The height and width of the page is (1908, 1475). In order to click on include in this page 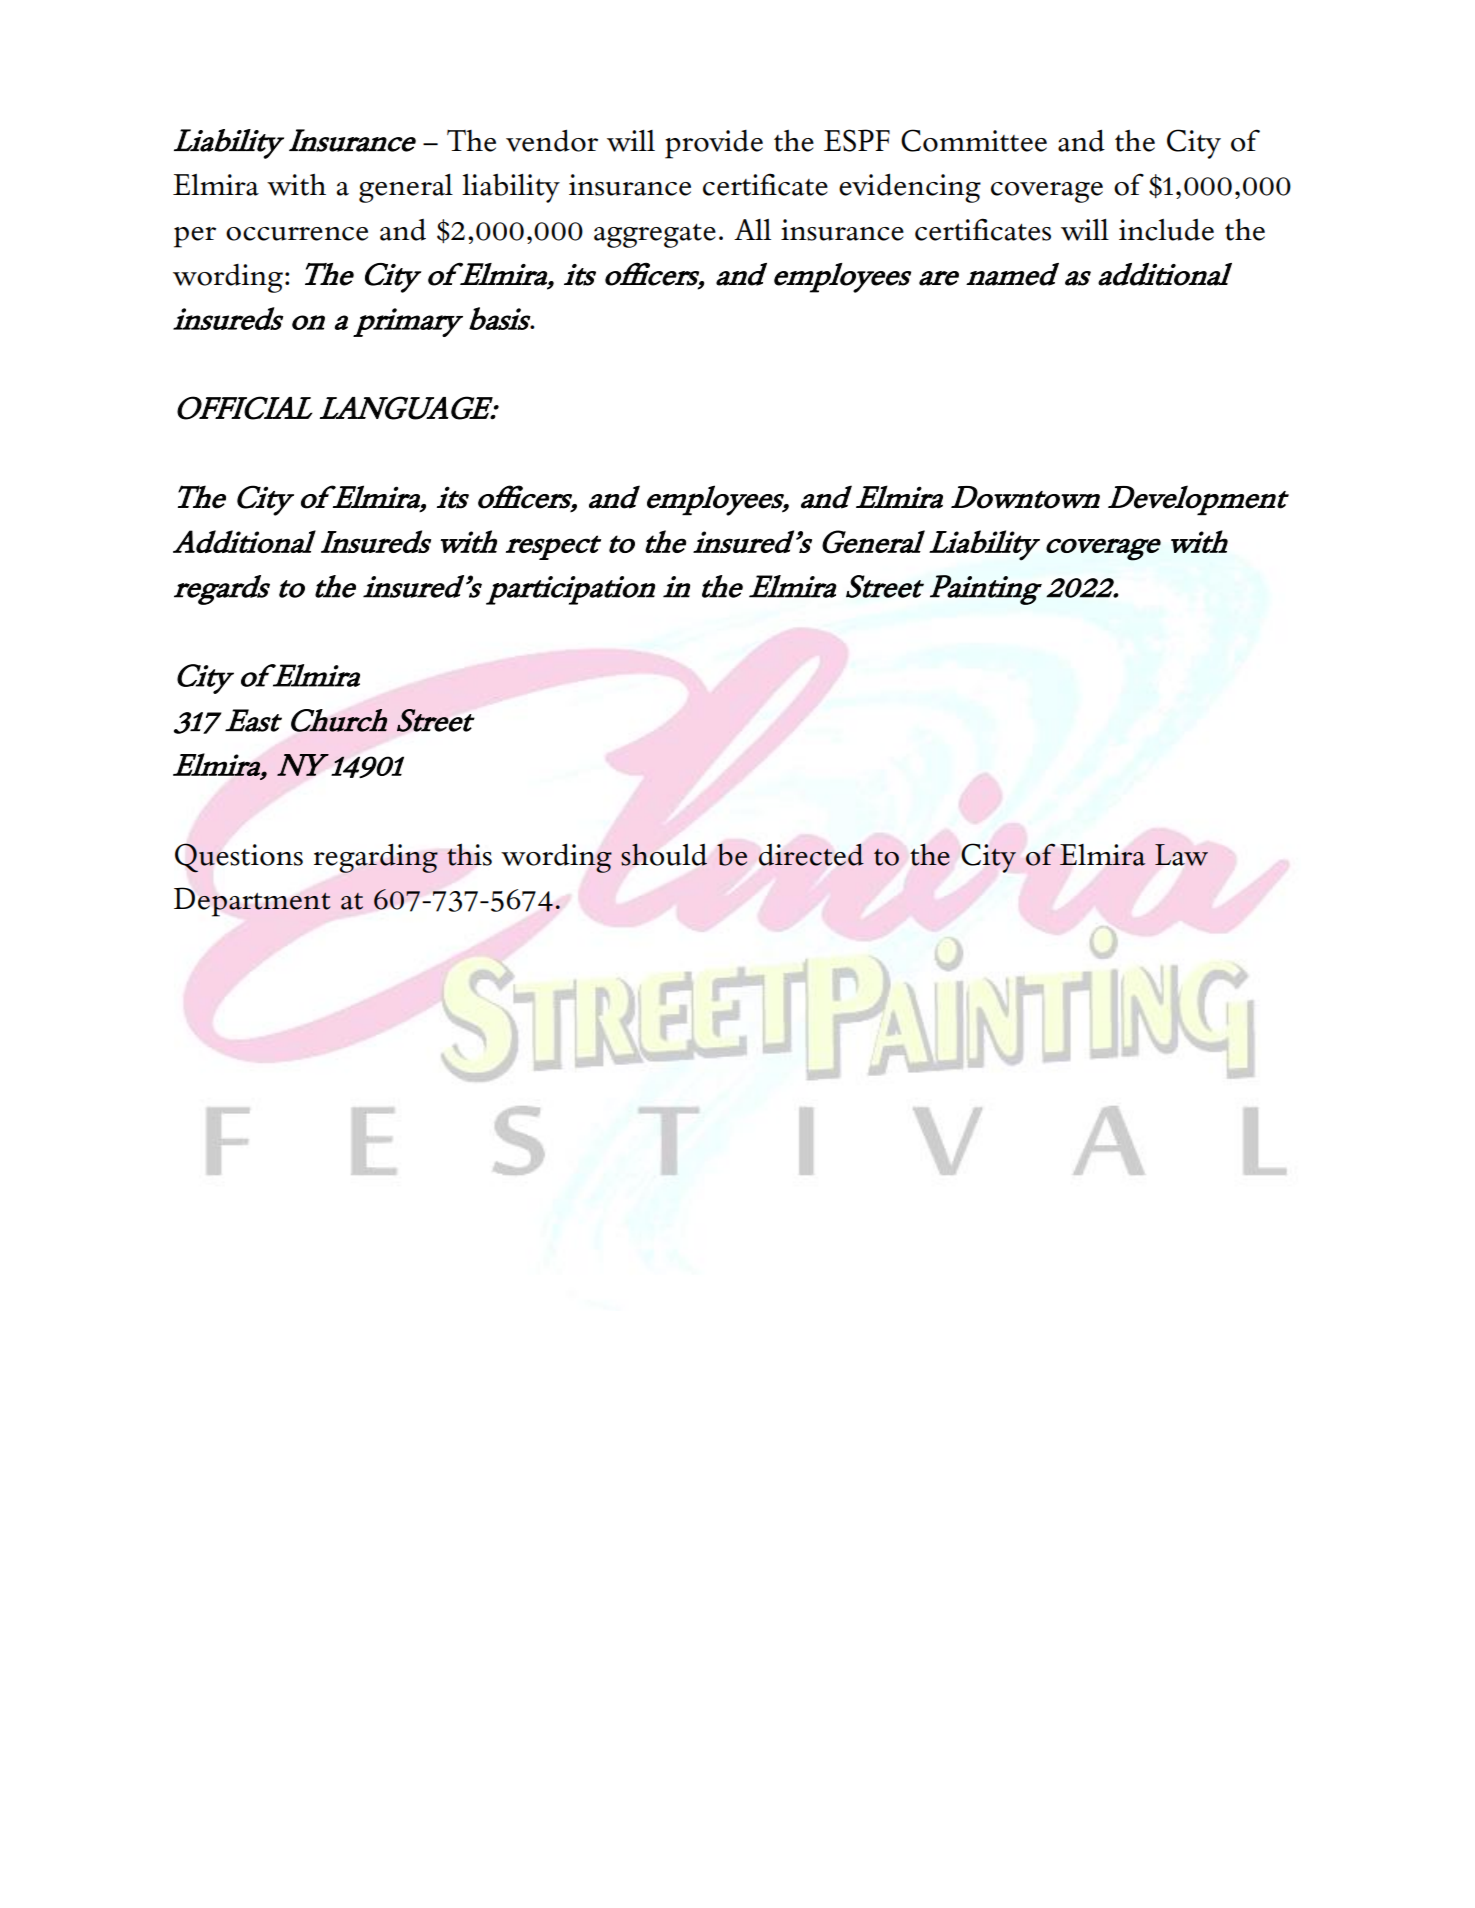, I will do `click(1166, 230)`.
